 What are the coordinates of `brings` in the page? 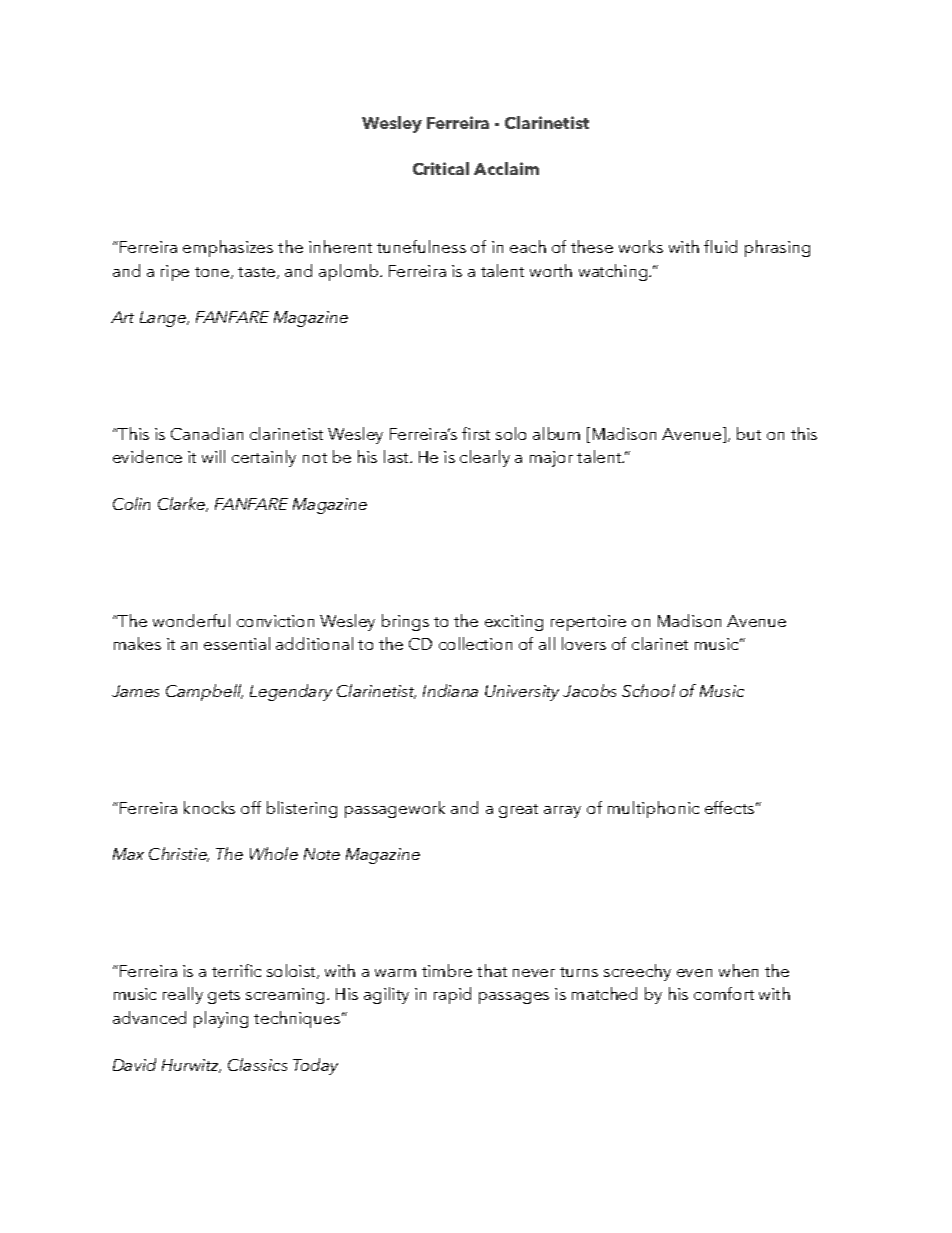 It's located at (405, 622).
